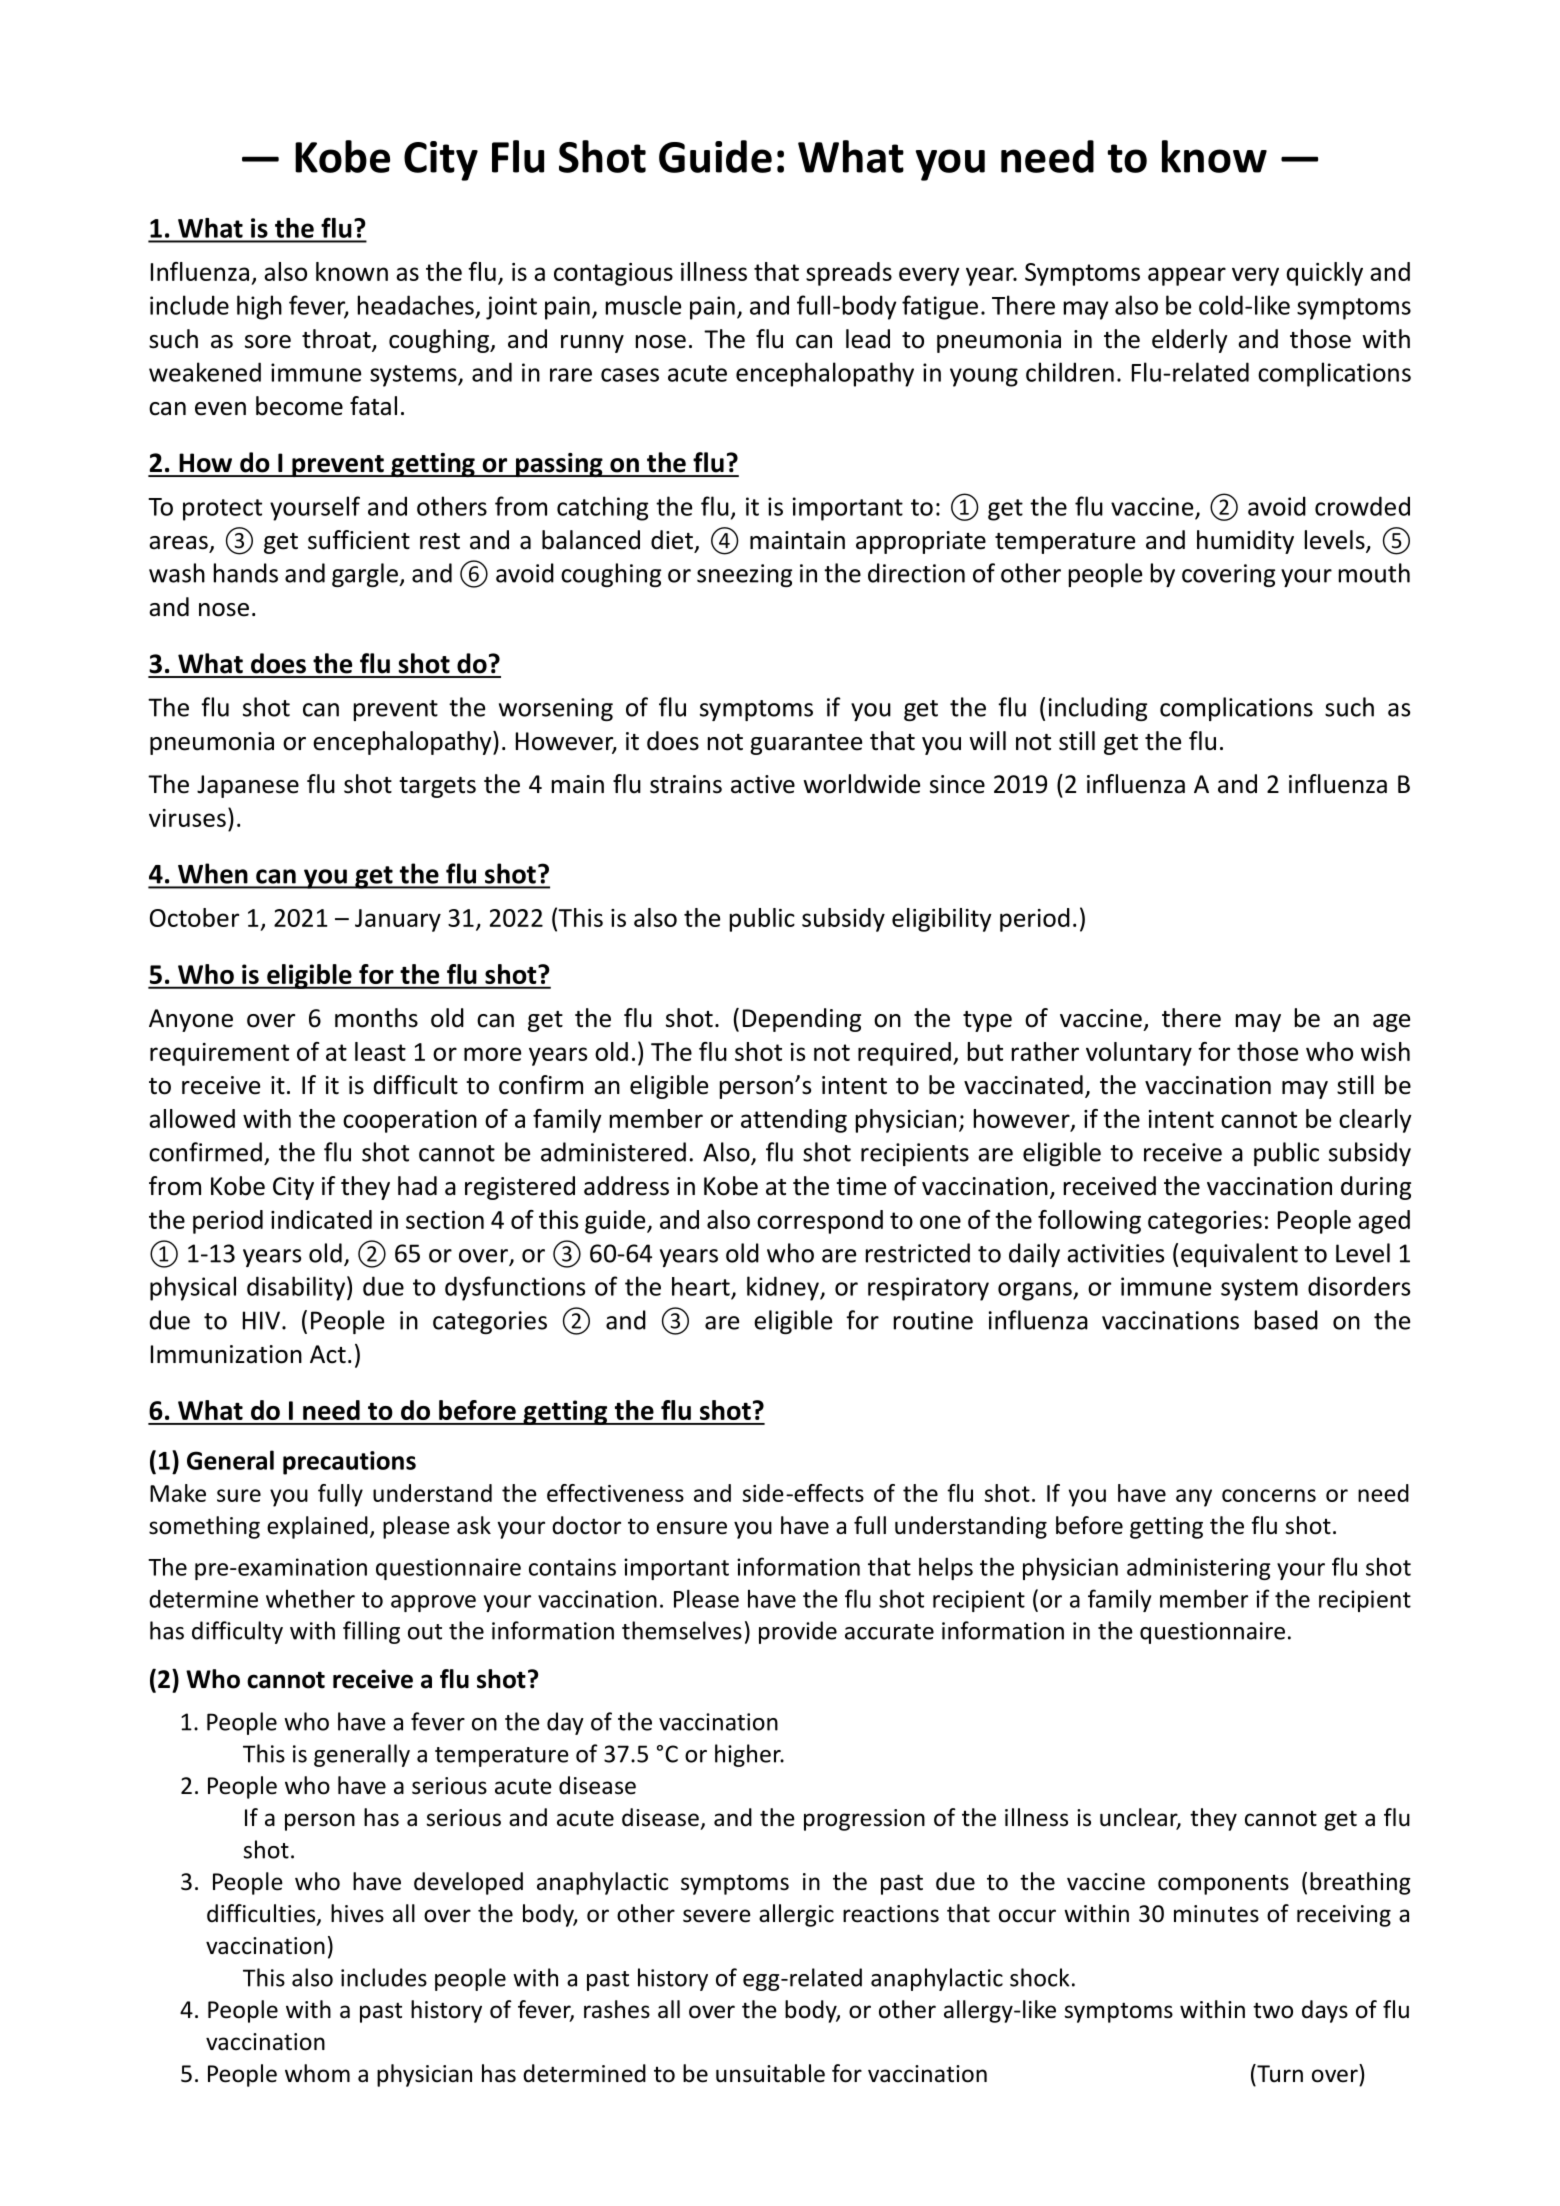  What do you see at coordinates (794, 1121) in the screenshot?
I see `attending` at bounding box center [794, 1121].
